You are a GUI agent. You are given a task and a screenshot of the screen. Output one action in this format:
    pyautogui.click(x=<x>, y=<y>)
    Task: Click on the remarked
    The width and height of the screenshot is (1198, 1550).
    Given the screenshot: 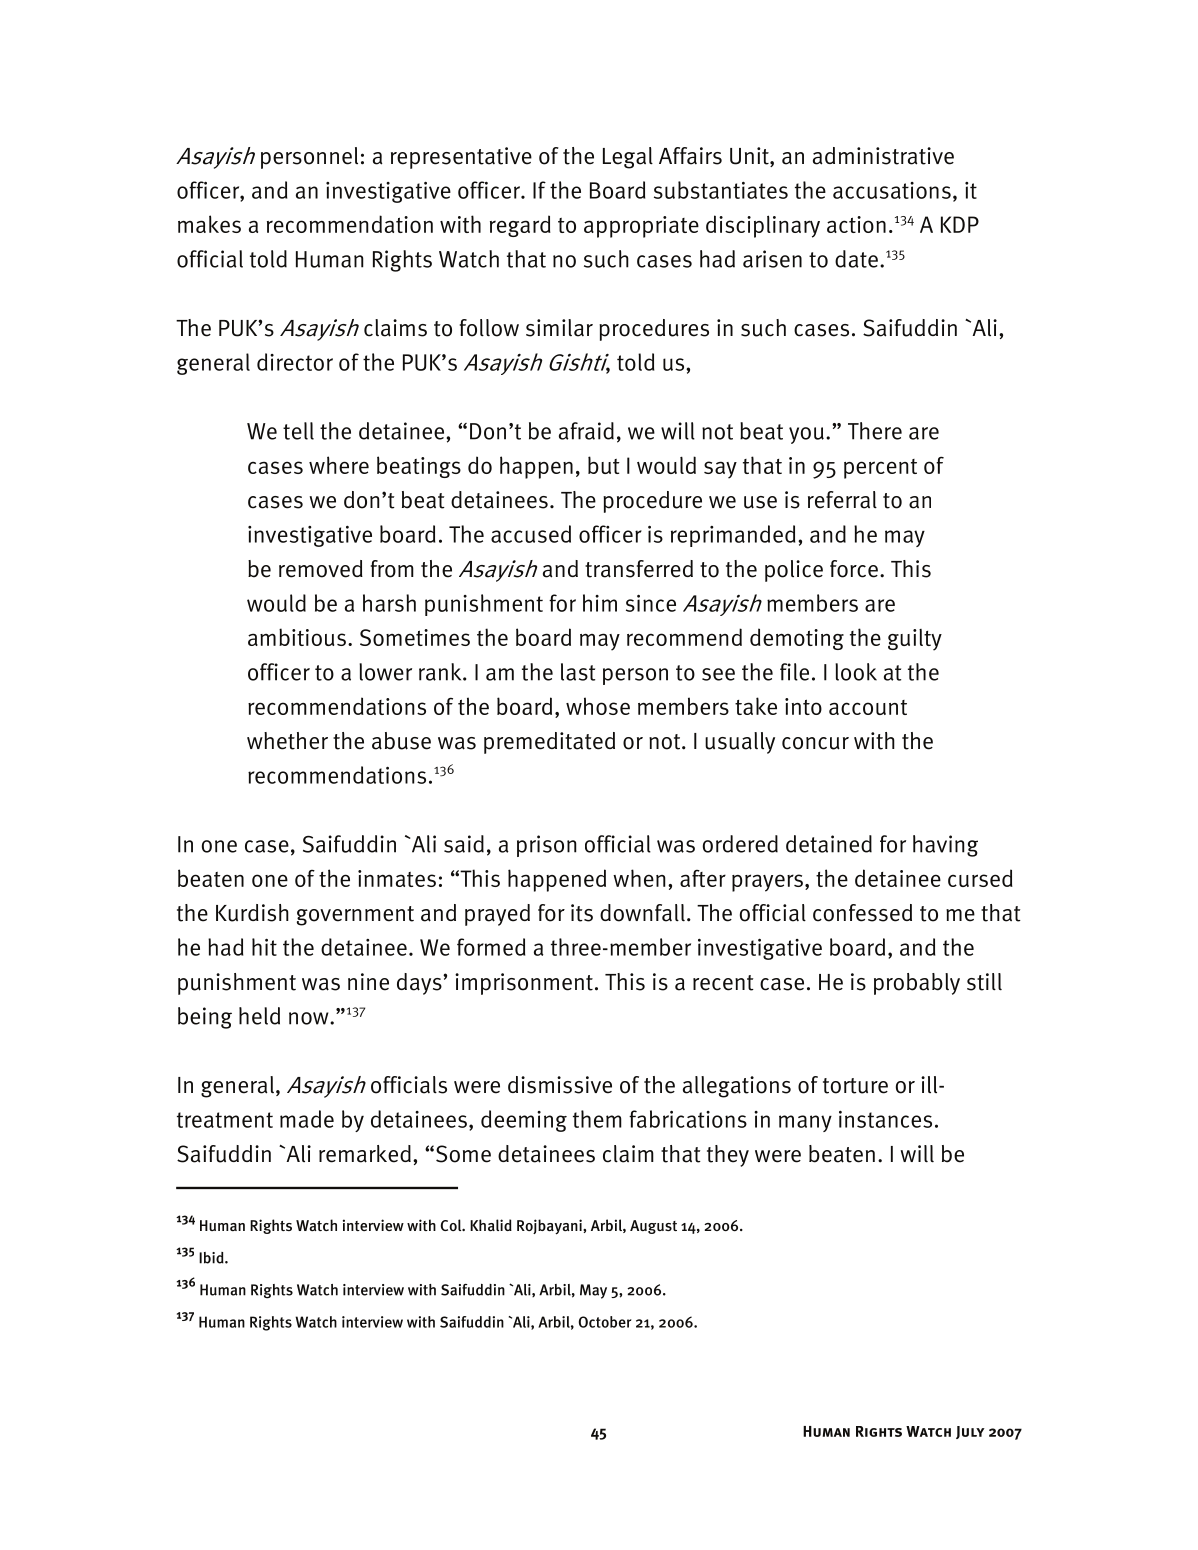 What is the action you would take?
    pyautogui.click(x=365, y=1154)
